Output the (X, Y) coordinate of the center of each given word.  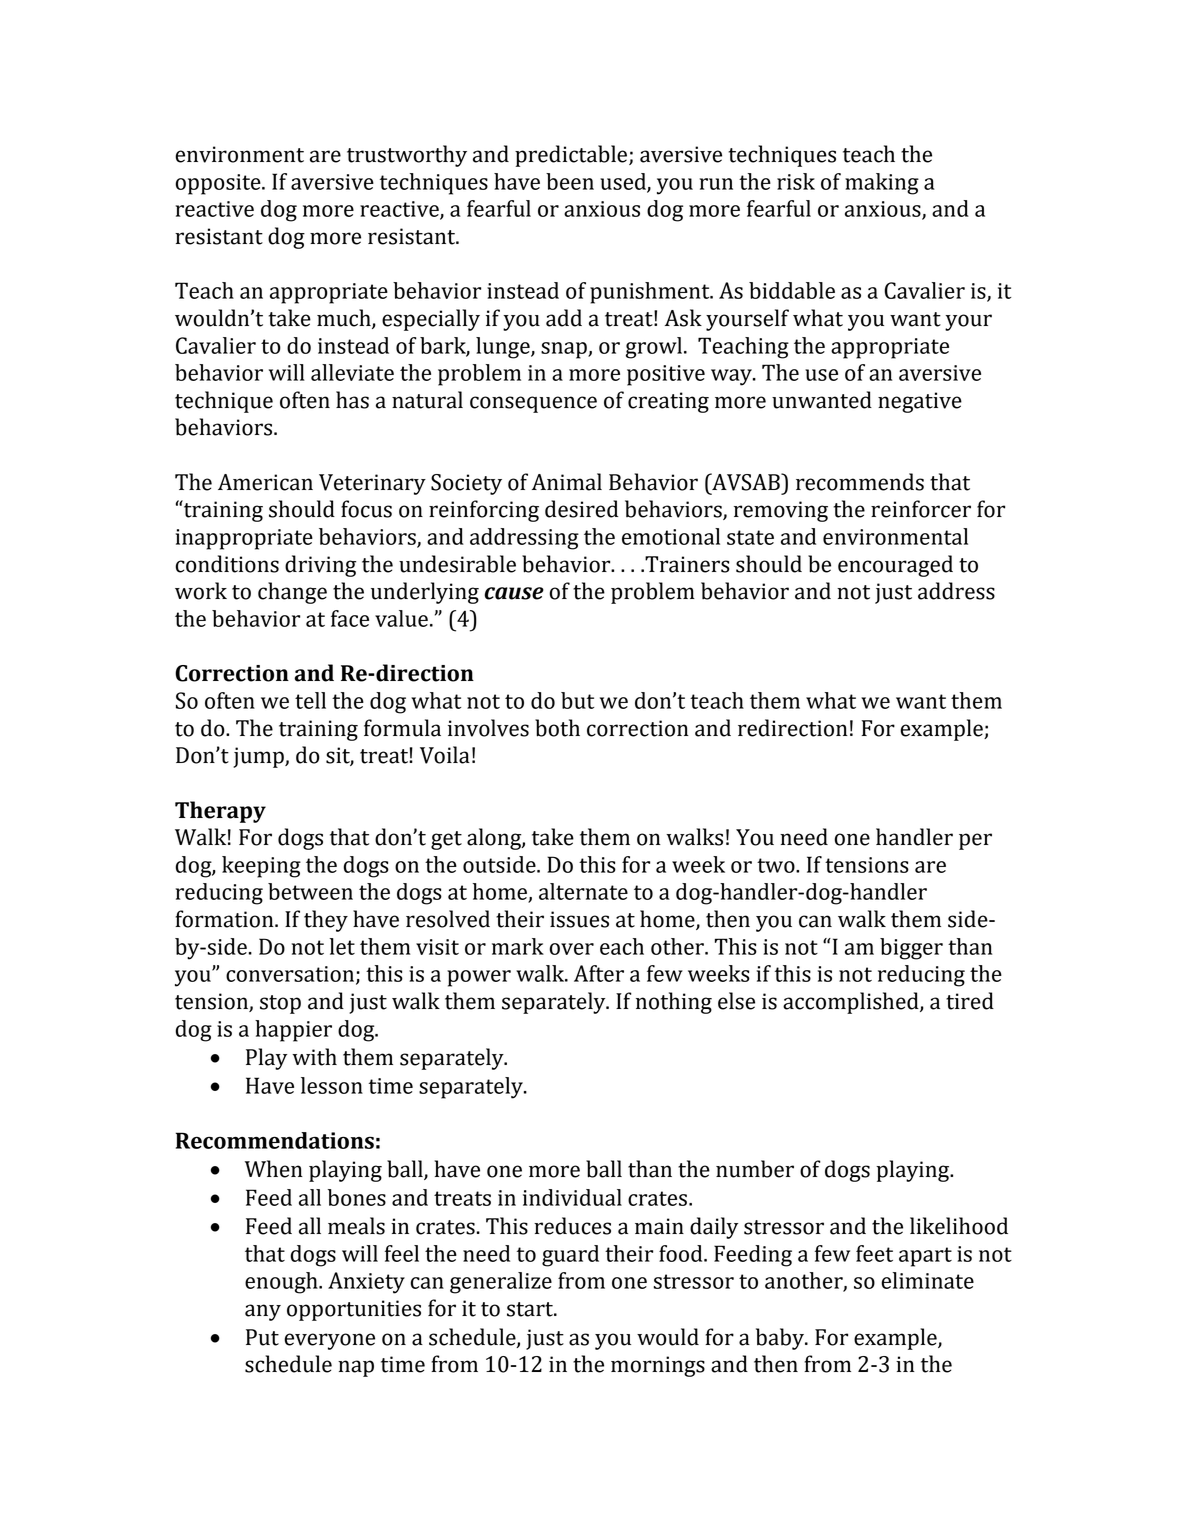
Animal (567, 482)
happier (293, 1031)
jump (259, 757)
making (882, 184)
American (265, 482)
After (599, 973)
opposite (219, 184)
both (557, 728)
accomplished (852, 1003)
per (975, 841)
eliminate (927, 1280)
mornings (658, 1366)
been (570, 181)
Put (262, 1337)
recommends (860, 482)
